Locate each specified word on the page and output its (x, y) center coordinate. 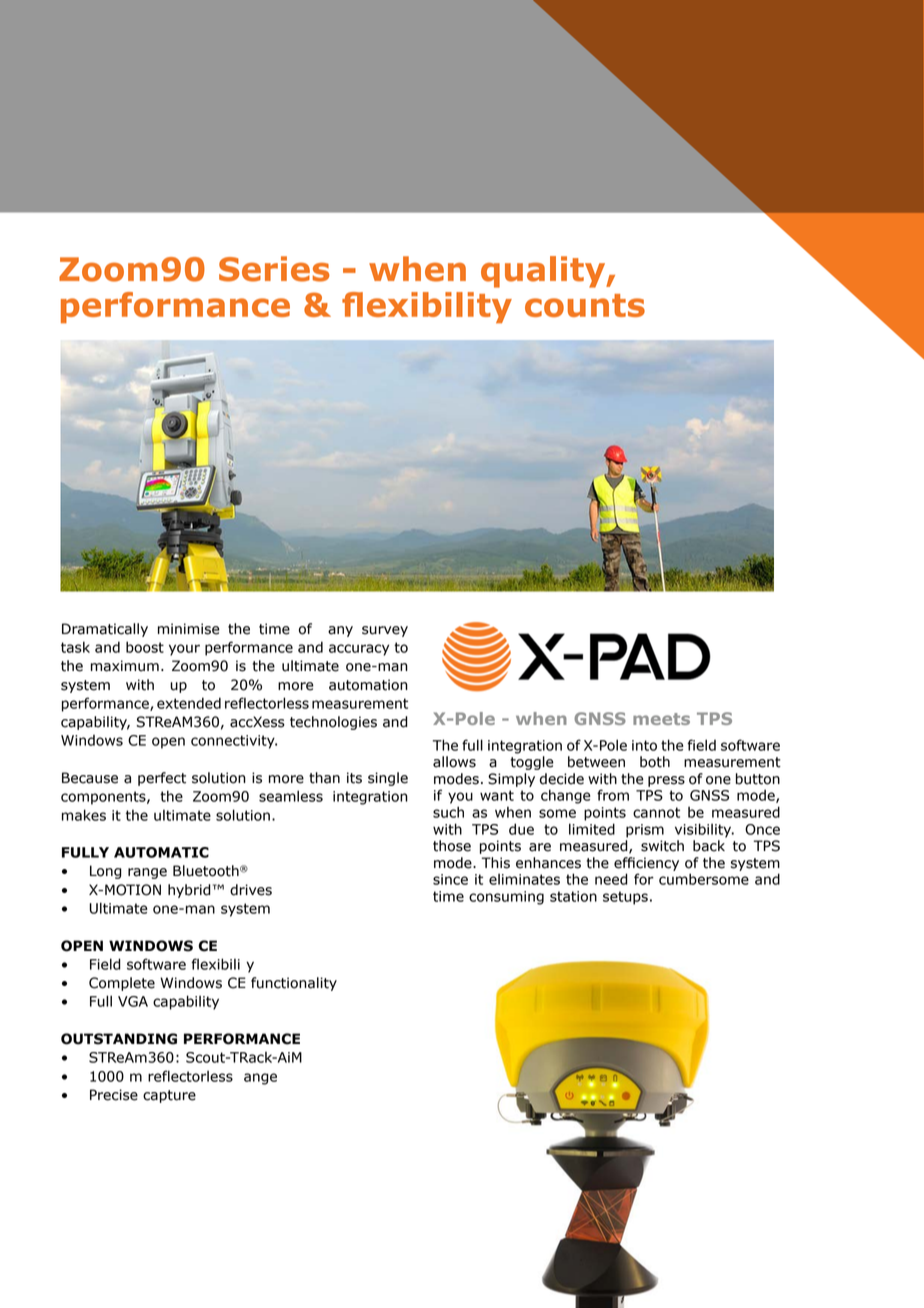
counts (585, 305)
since (450, 879)
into (644, 745)
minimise (189, 629)
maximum (125, 666)
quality (544, 272)
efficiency (646, 864)
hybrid (189, 891)
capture (169, 1096)
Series (274, 269)
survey (385, 631)
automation (368, 685)
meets (661, 719)
